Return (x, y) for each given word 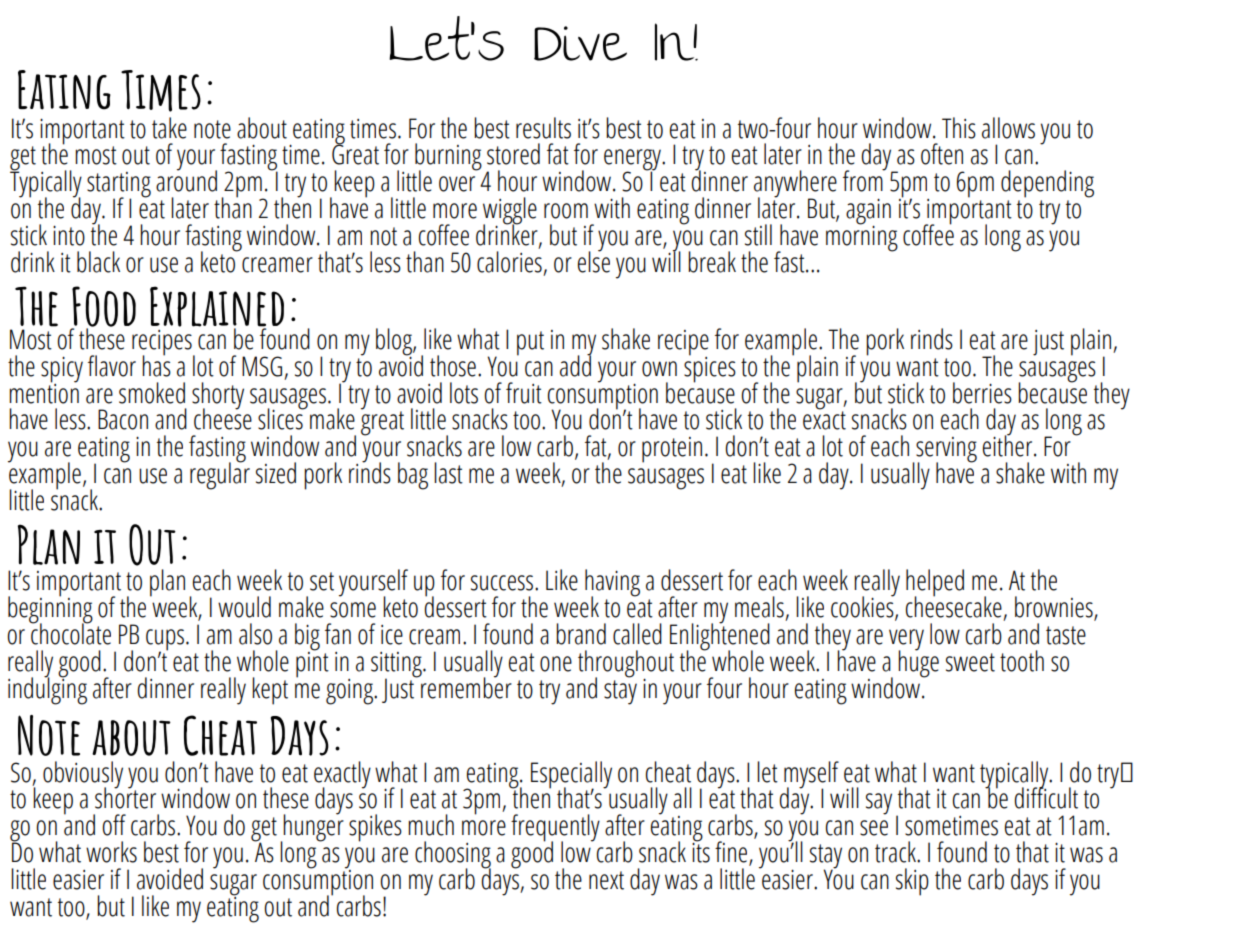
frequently (555, 829)
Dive (580, 43)
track (896, 852)
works (111, 852)
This (959, 128)
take (169, 128)
